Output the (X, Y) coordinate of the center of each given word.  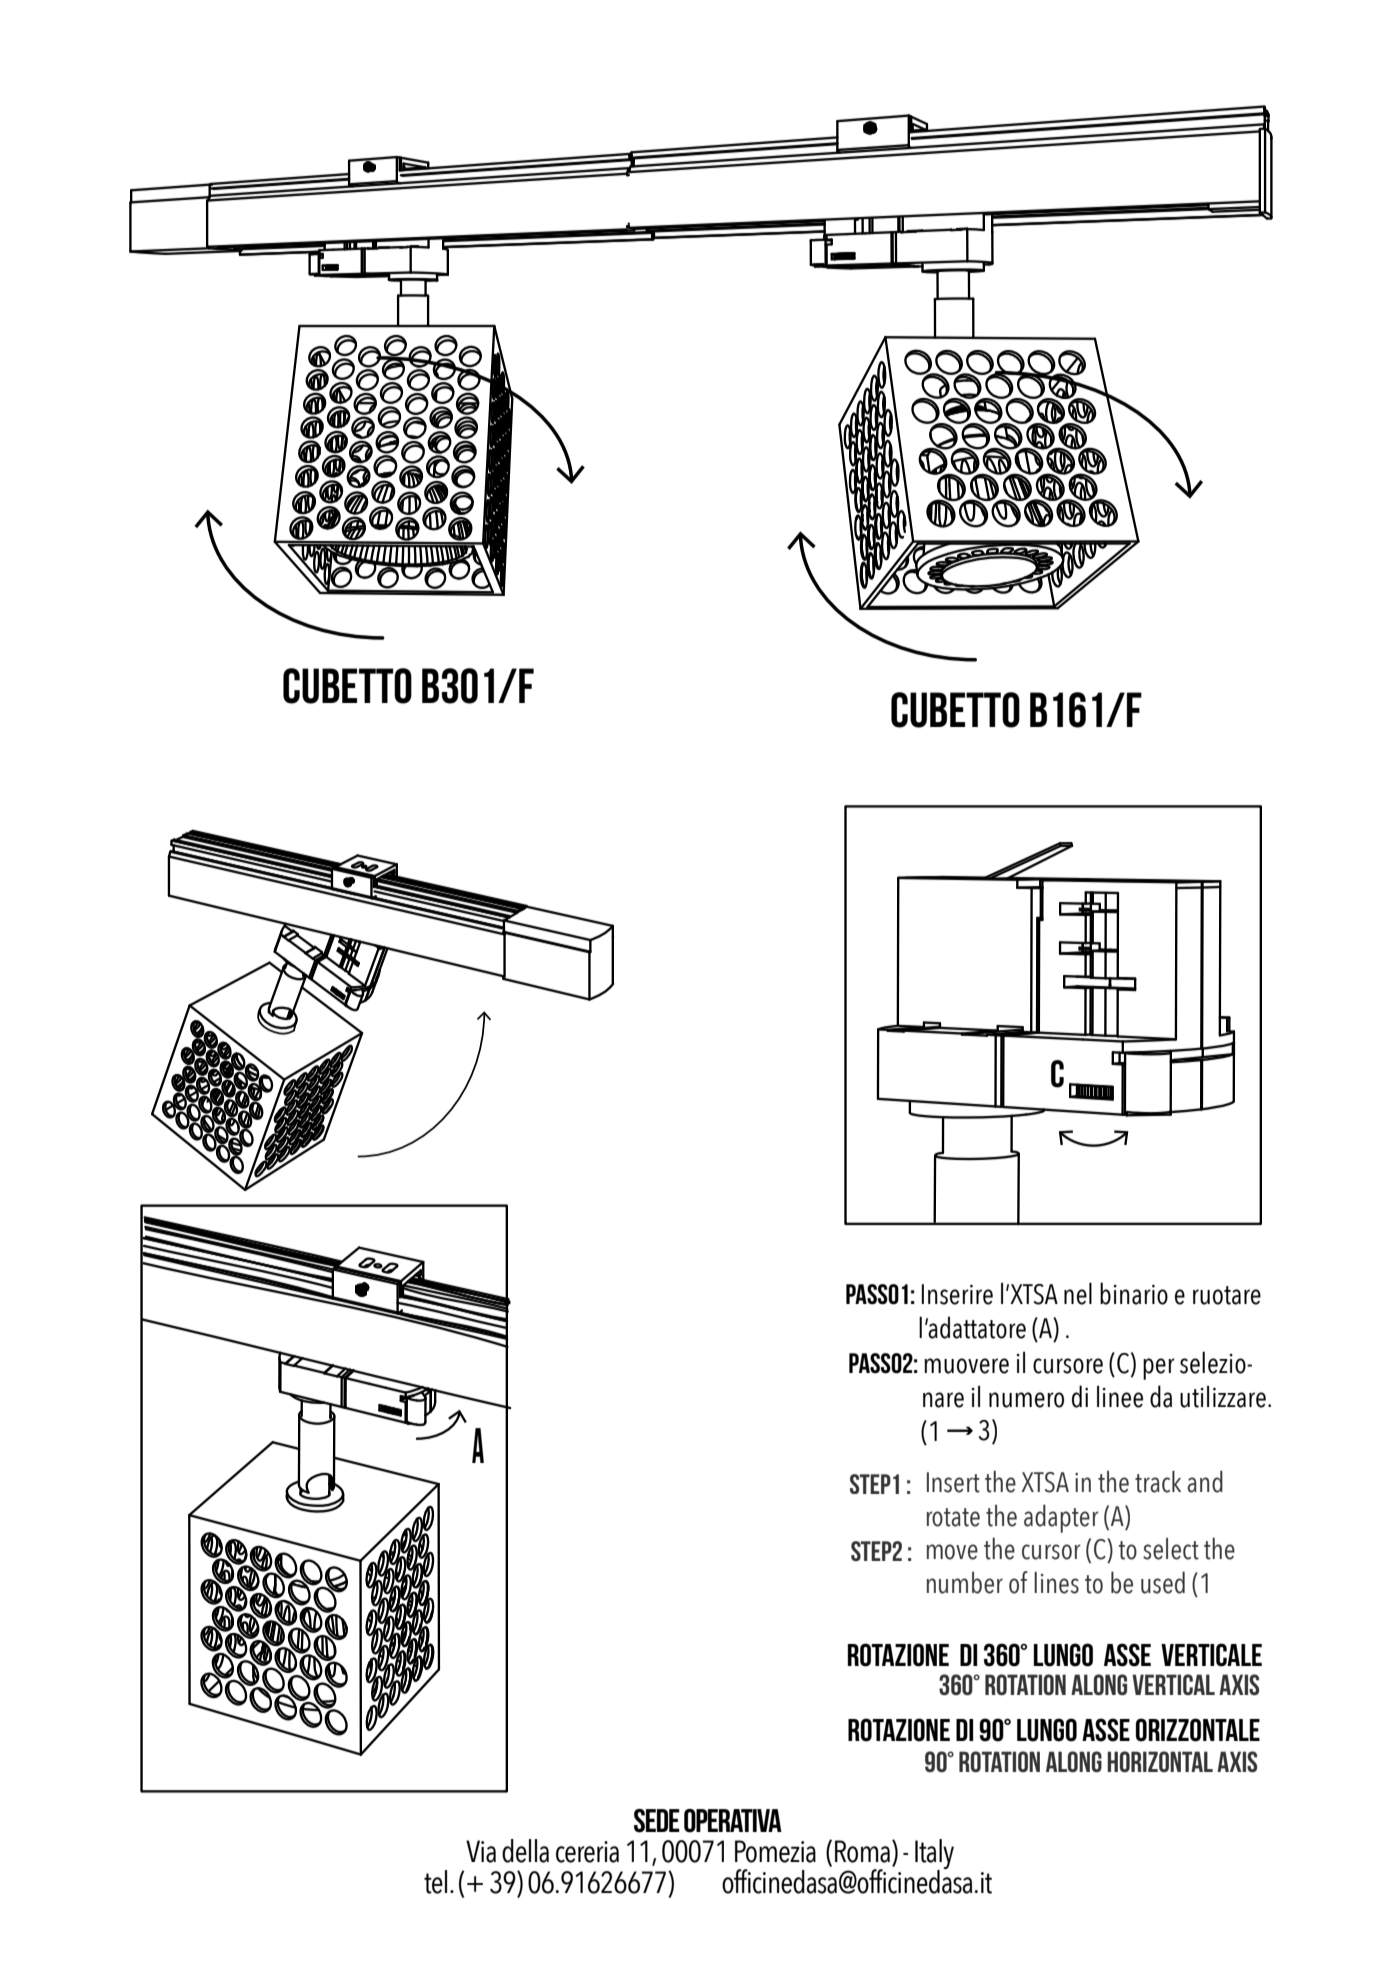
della (525, 1851)
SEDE (657, 1821)
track (1158, 1482)
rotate (953, 1517)
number (965, 1582)
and (1205, 1481)
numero (1026, 1400)
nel (1078, 1293)
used (1163, 1582)
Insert (953, 1482)
